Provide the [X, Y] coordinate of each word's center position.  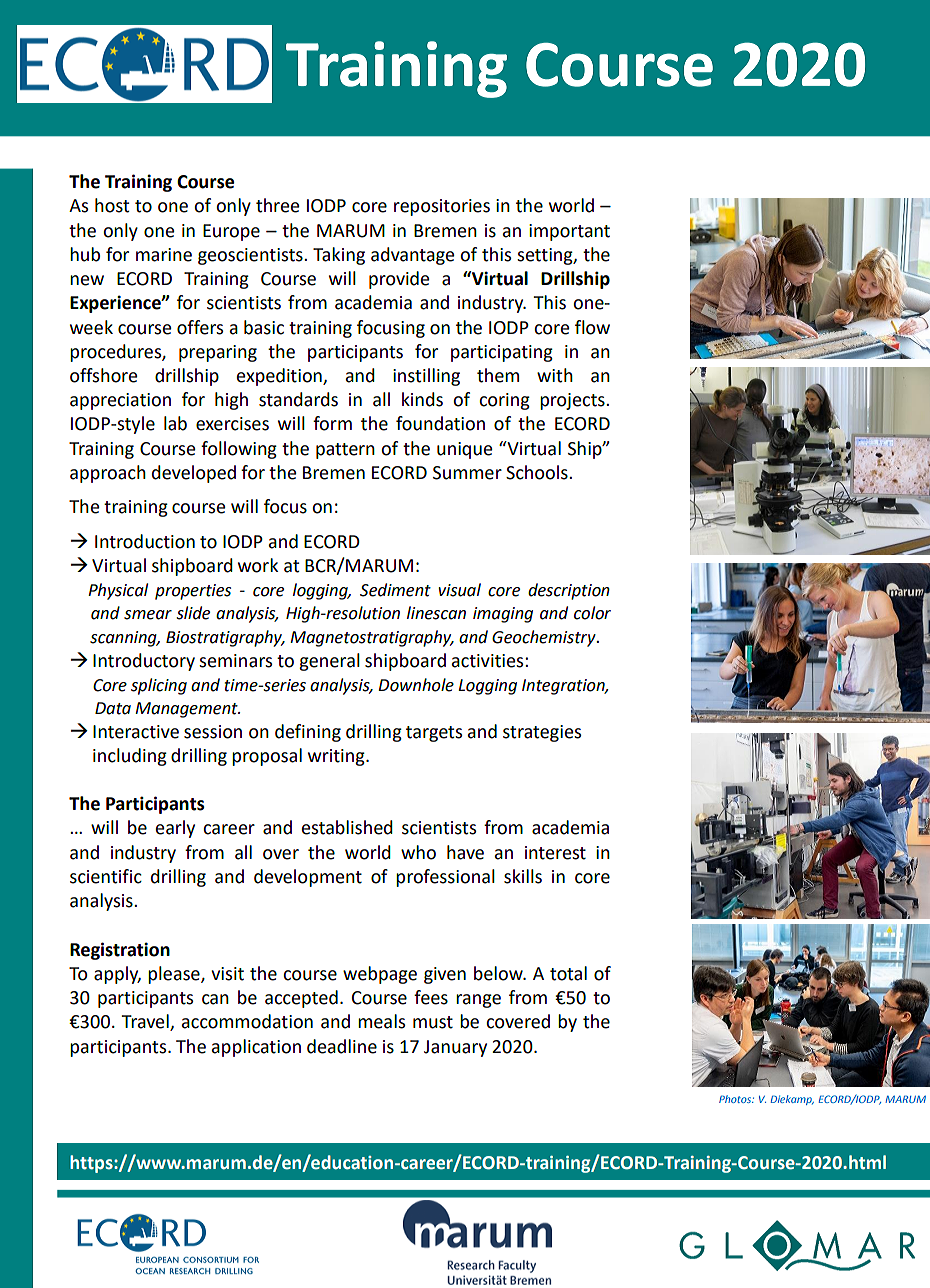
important [569, 232]
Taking [339, 256]
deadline [342, 1046]
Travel [146, 1022]
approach [108, 474]
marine [164, 255]
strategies [542, 733]
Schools [538, 472]
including [130, 757]
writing [337, 757]
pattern [345, 451]
